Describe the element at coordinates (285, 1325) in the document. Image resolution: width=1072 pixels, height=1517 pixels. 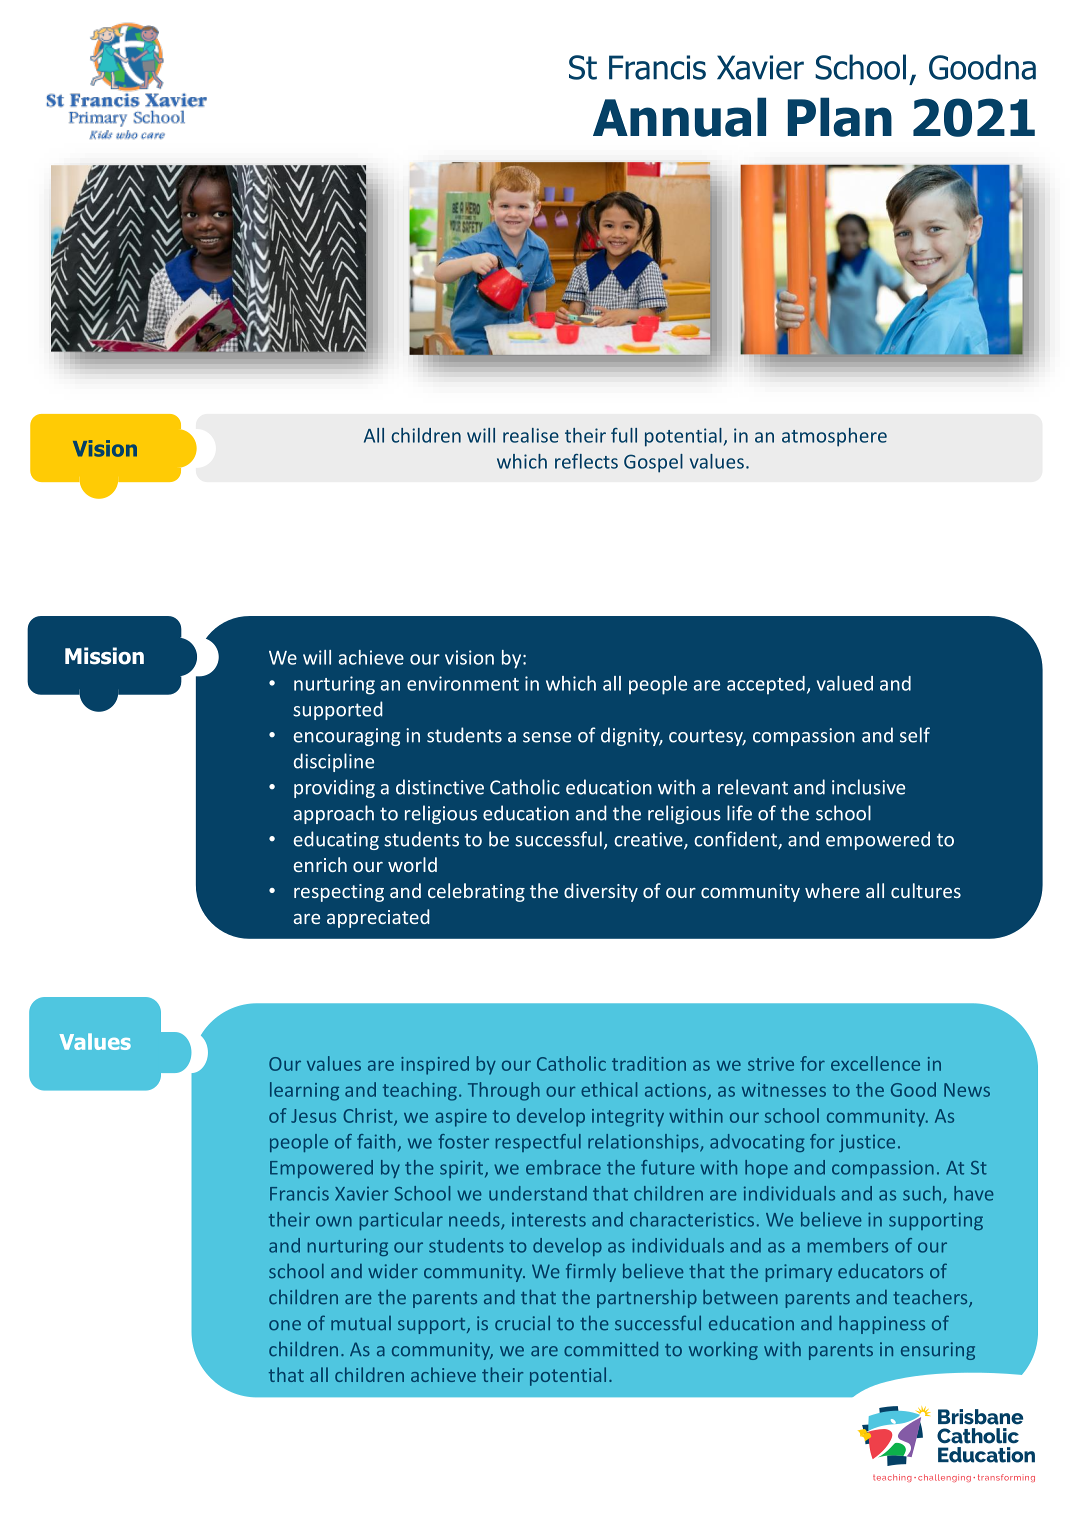
I see `one` at that location.
